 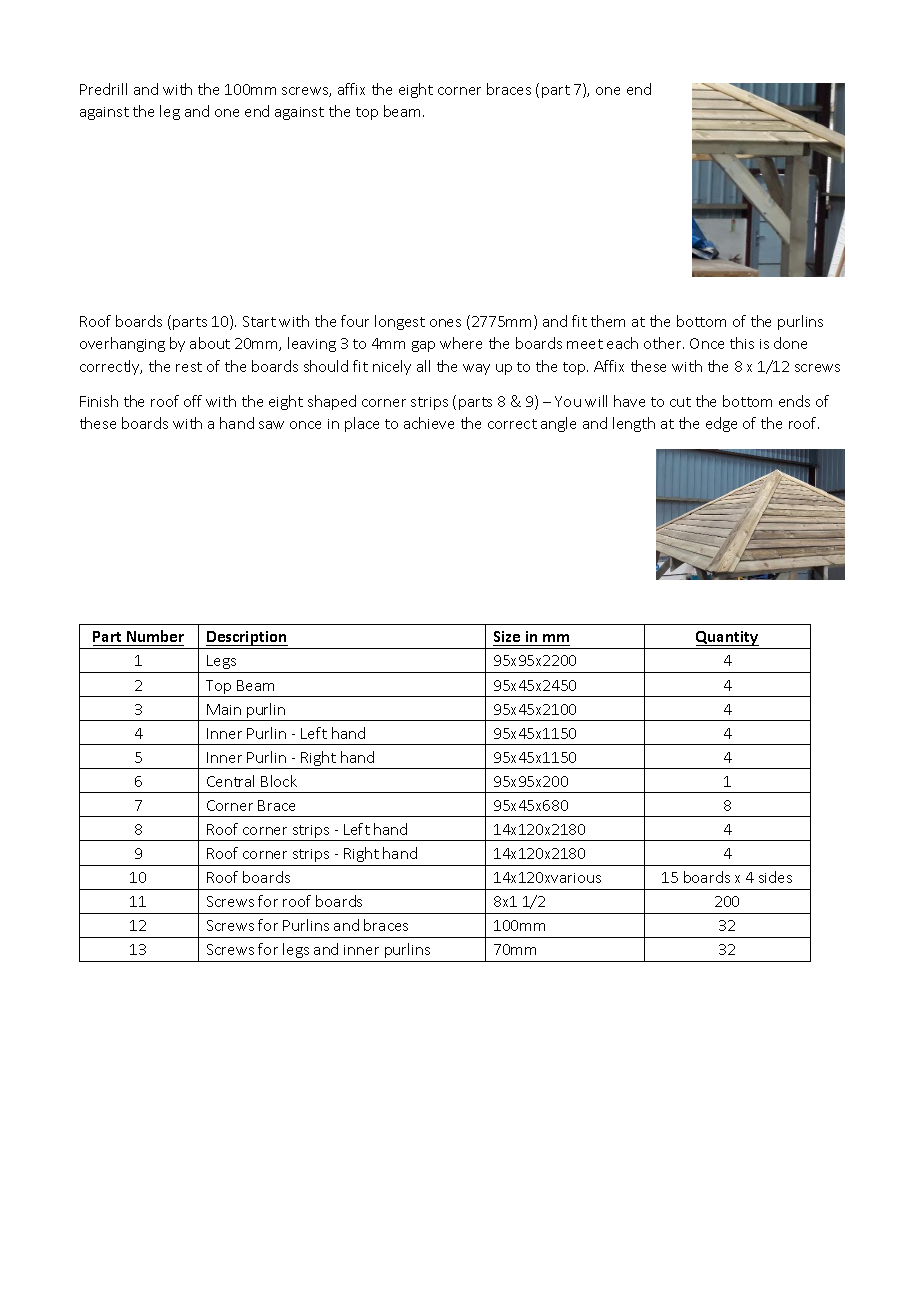 What do you see at coordinates (429, 423) in the image?
I see `achieve` at bounding box center [429, 423].
